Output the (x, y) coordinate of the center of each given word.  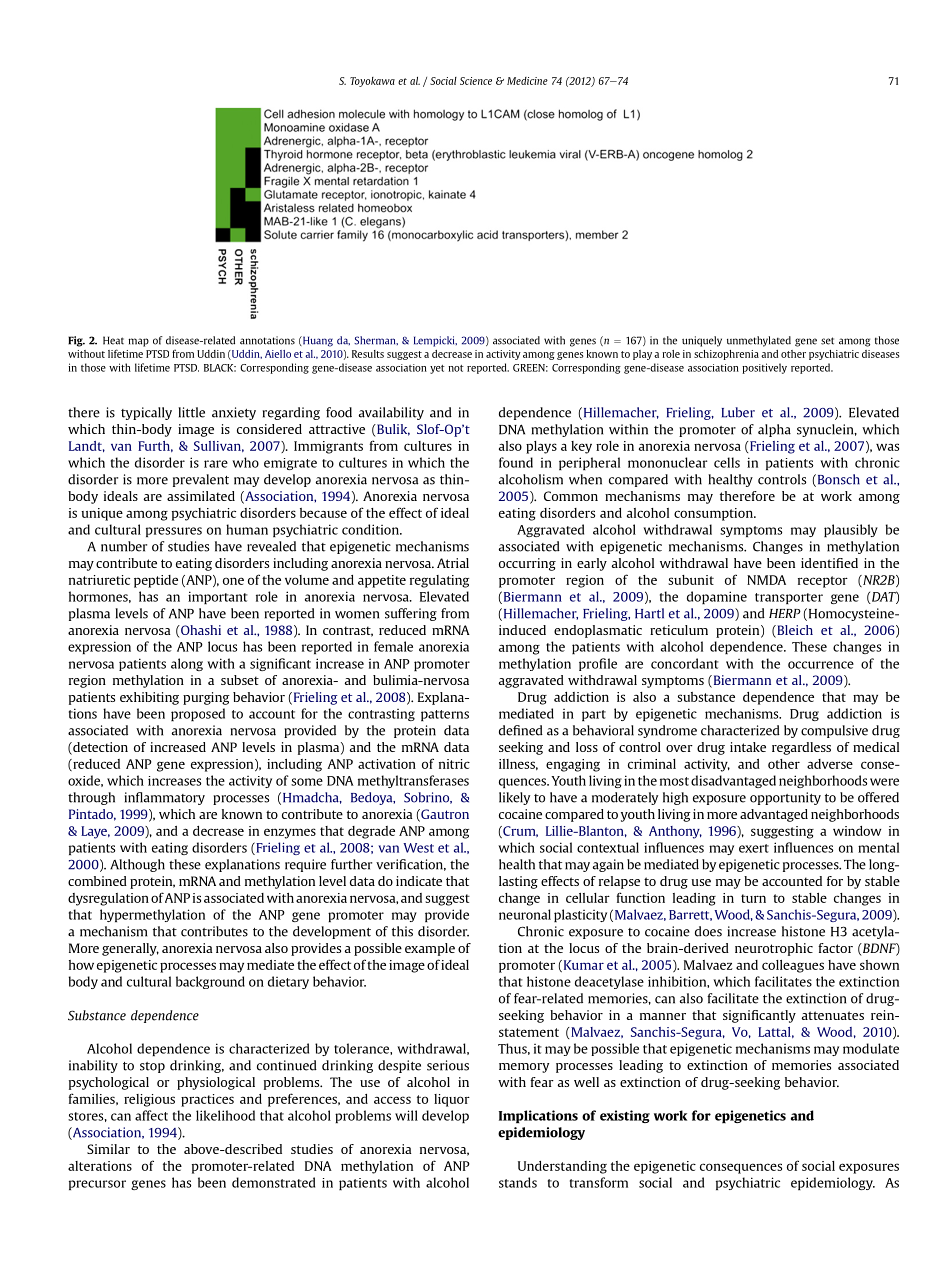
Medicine (527, 81)
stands (518, 1182)
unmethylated (759, 341)
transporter (789, 598)
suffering (411, 614)
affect (151, 1115)
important (218, 597)
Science (476, 81)
